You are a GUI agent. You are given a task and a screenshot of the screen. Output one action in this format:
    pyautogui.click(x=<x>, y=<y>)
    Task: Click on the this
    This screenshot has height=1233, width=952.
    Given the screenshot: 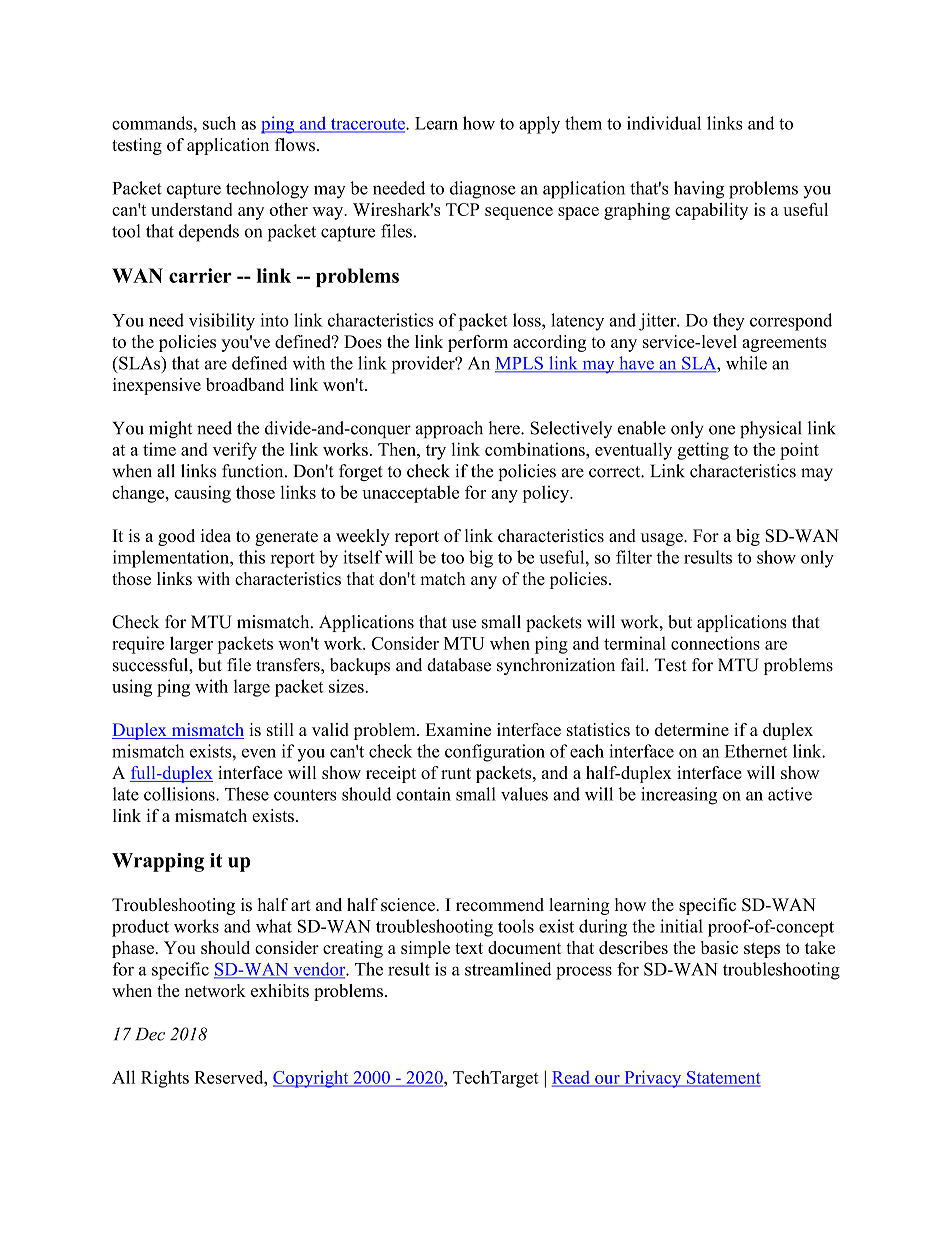 What is the action you would take?
    pyautogui.click(x=252, y=557)
